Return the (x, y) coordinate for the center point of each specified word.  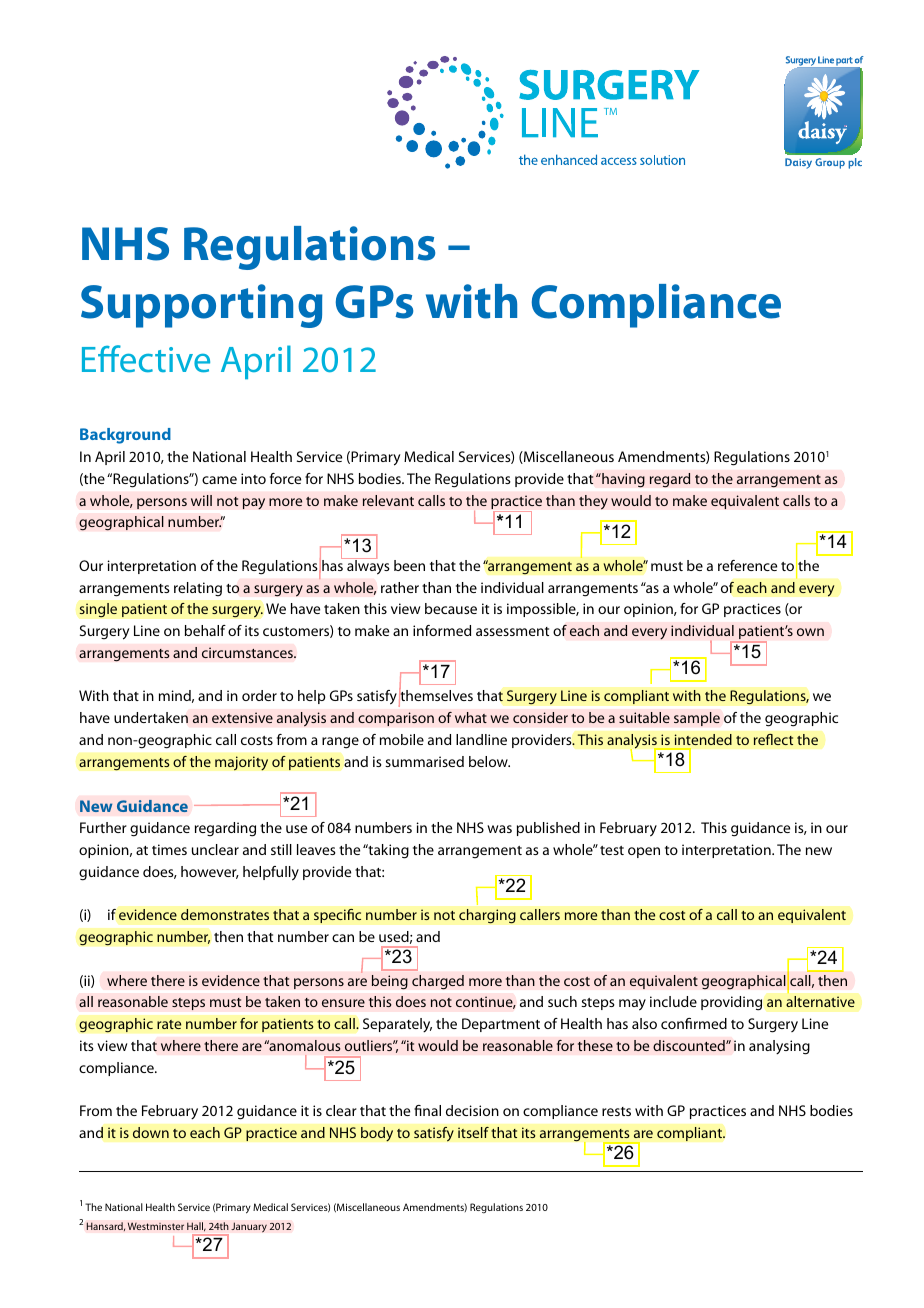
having (622, 480)
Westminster (156, 1226)
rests (616, 1111)
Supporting (202, 306)
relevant (388, 500)
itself (473, 1132)
